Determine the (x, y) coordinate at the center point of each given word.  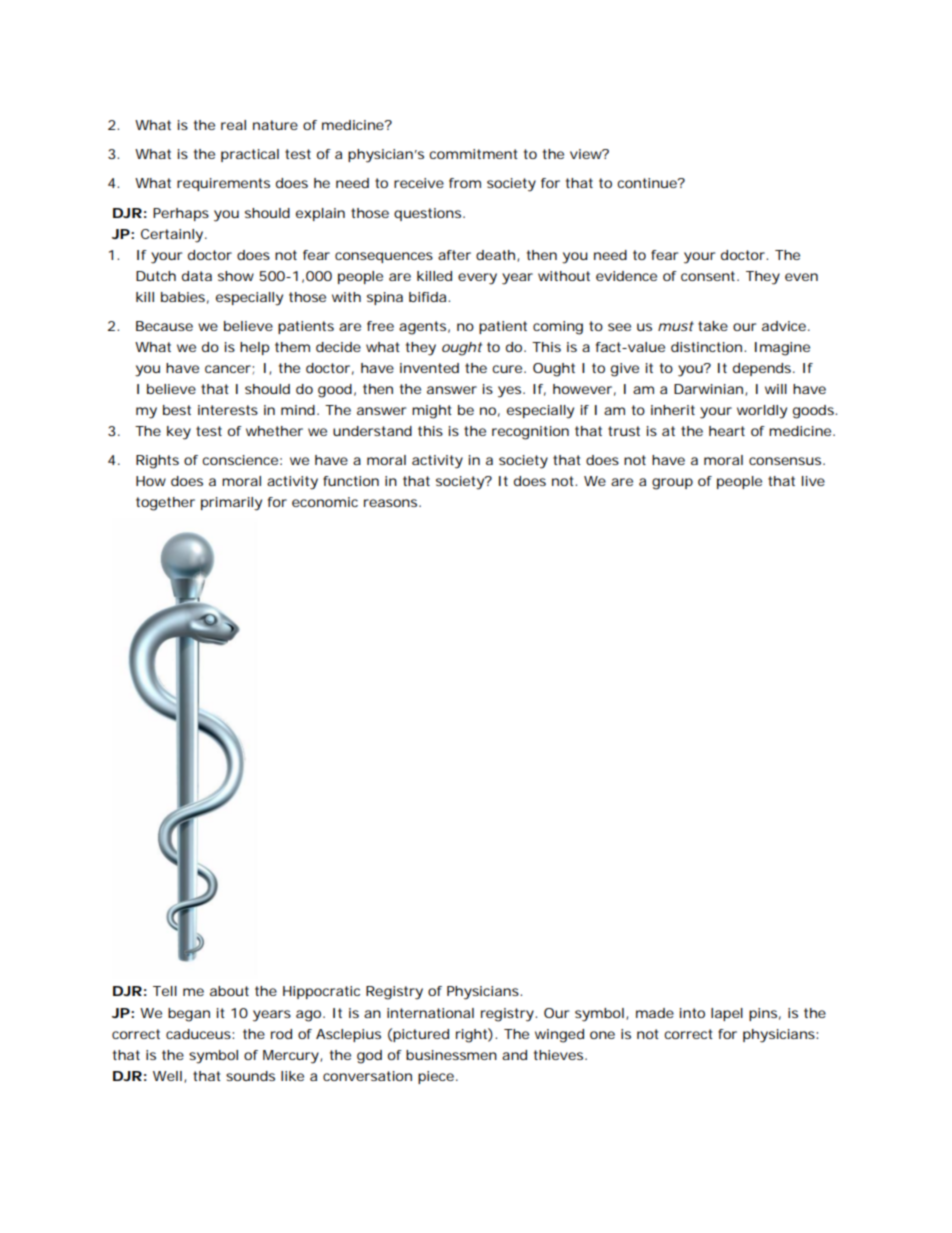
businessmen (451, 1055)
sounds (250, 1076)
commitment (473, 154)
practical (250, 155)
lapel (727, 1014)
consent (710, 276)
